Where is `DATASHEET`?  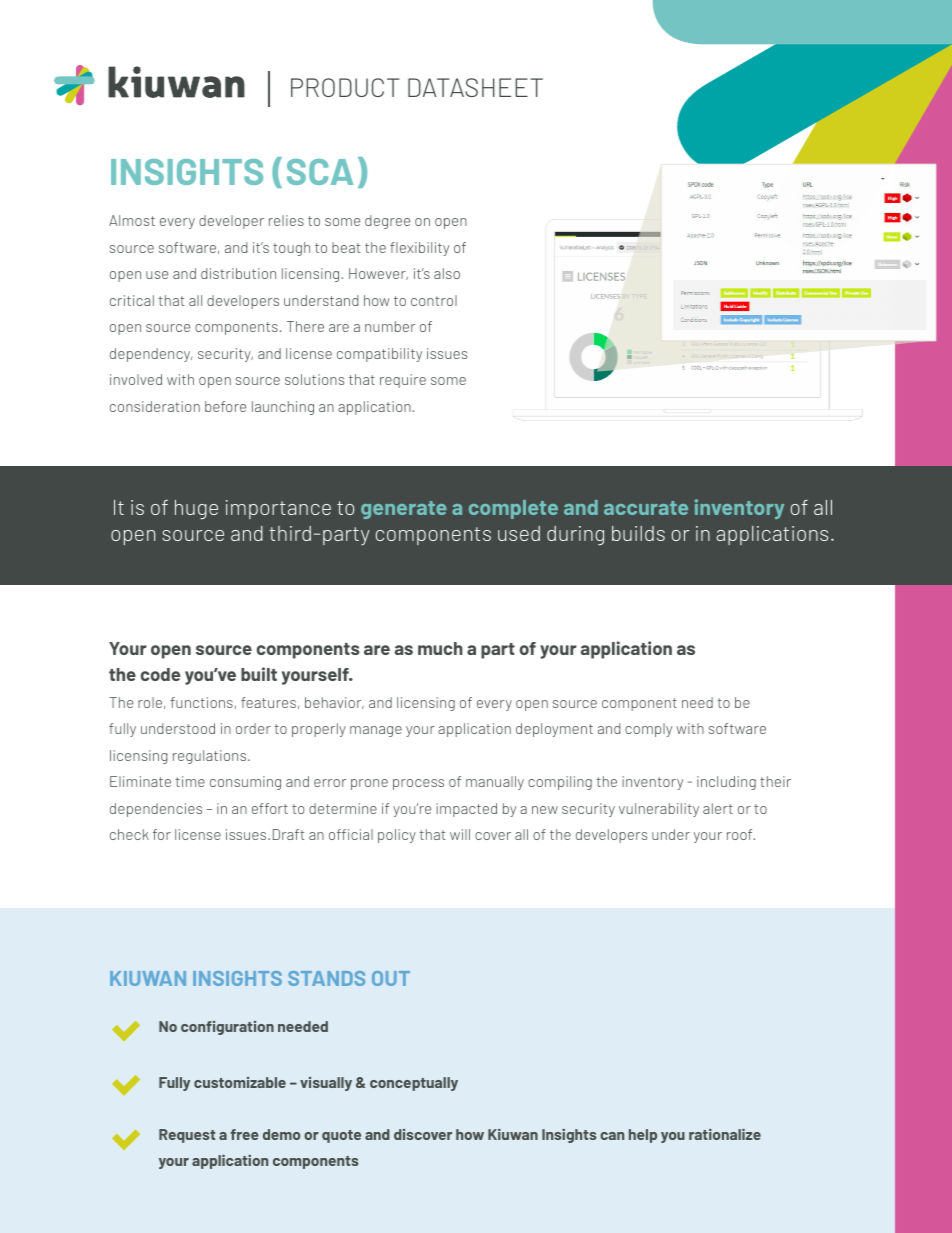
DATASHEET is located at coordinates (475, 87).
